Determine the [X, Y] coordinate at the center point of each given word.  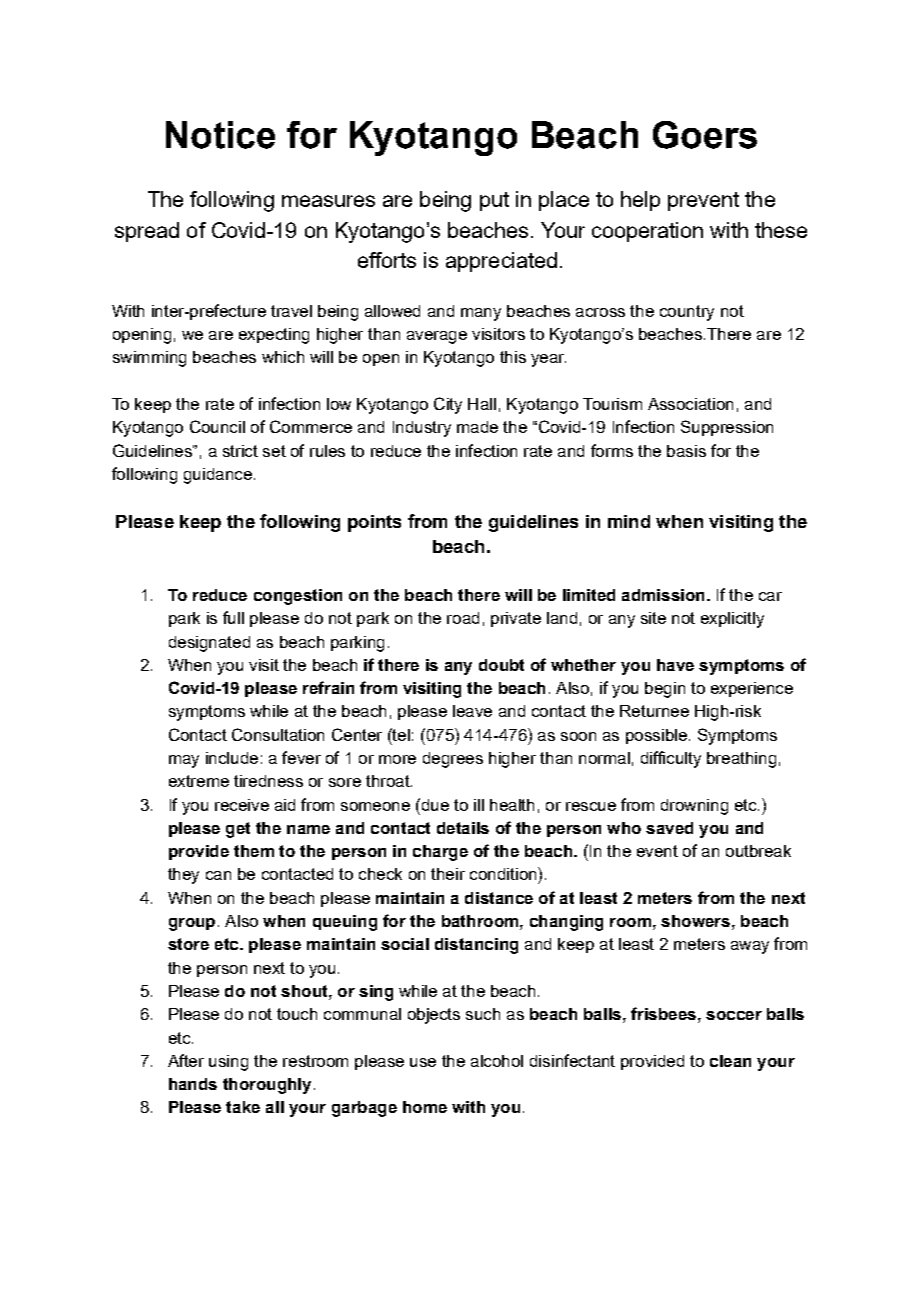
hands [193, 1084]
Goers [705, 135]
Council [217, 426]
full [233, 617]
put [494, 201]
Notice [220, 135]
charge [440, 853]
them [254, 851]
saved [669, 828]
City [448, 405]
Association [690, 404]
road [463, 618]
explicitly [732, 620]
